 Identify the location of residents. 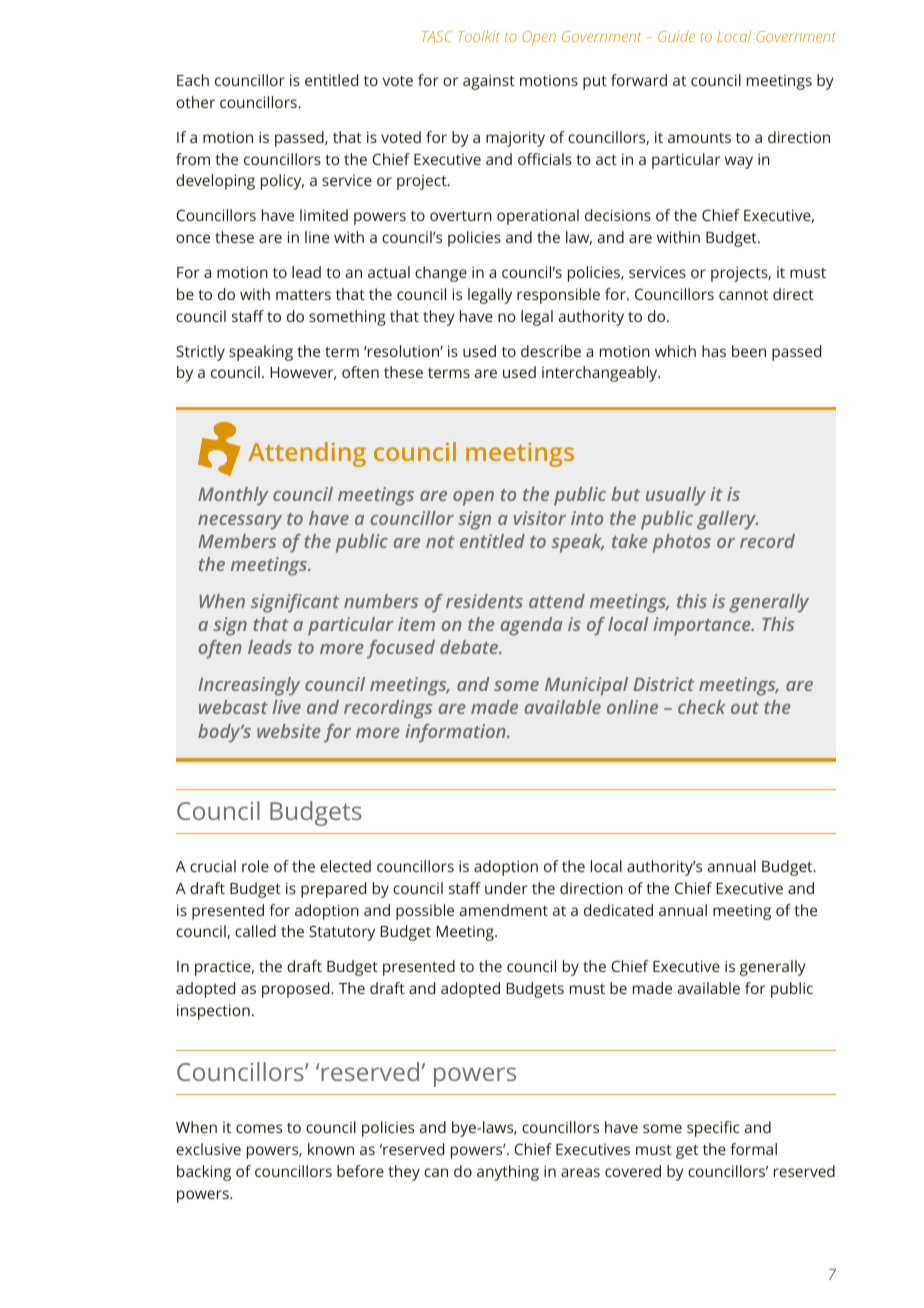
(484, 601).
